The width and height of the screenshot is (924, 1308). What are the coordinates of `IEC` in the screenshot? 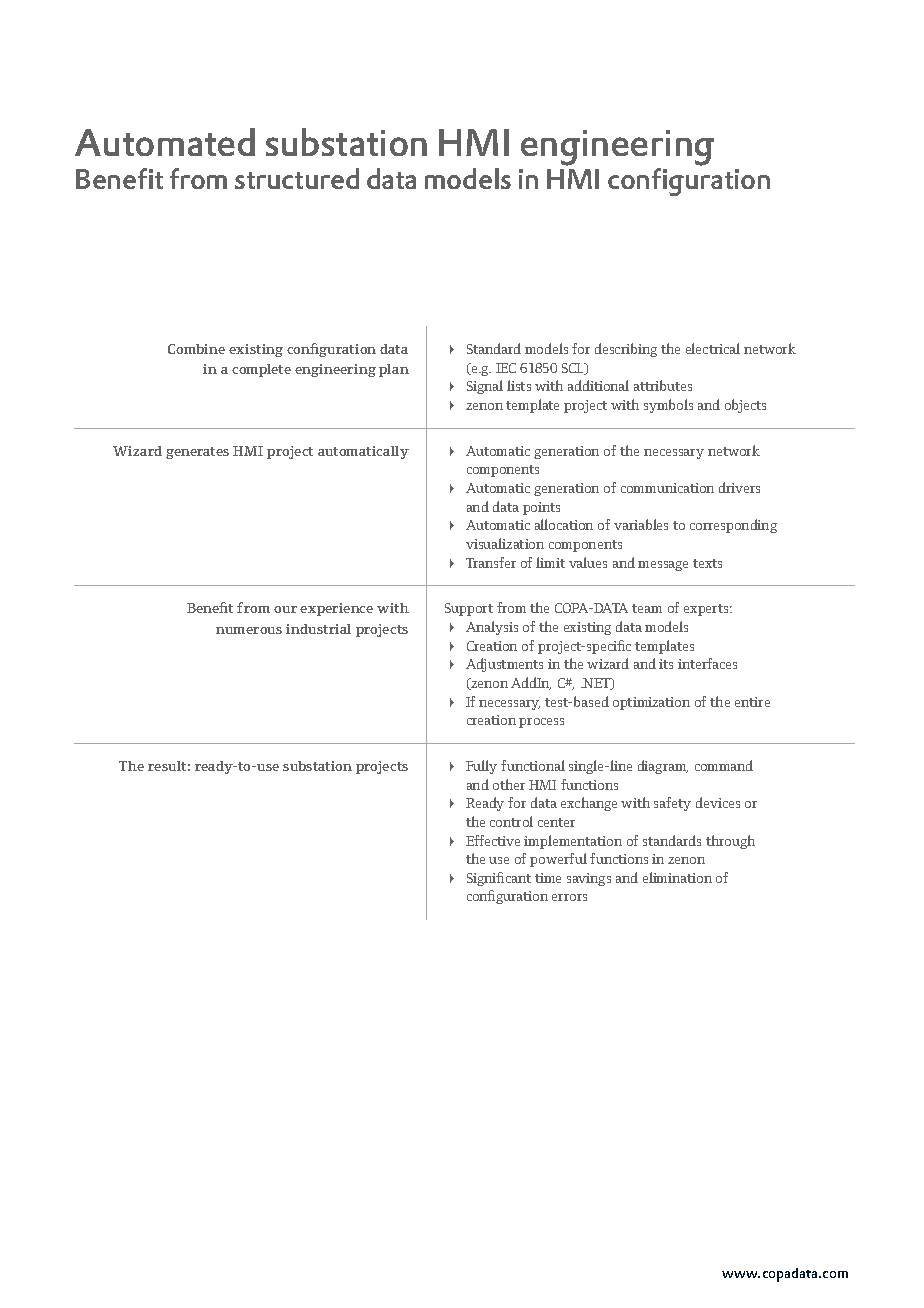 It's located at (506, 368).
